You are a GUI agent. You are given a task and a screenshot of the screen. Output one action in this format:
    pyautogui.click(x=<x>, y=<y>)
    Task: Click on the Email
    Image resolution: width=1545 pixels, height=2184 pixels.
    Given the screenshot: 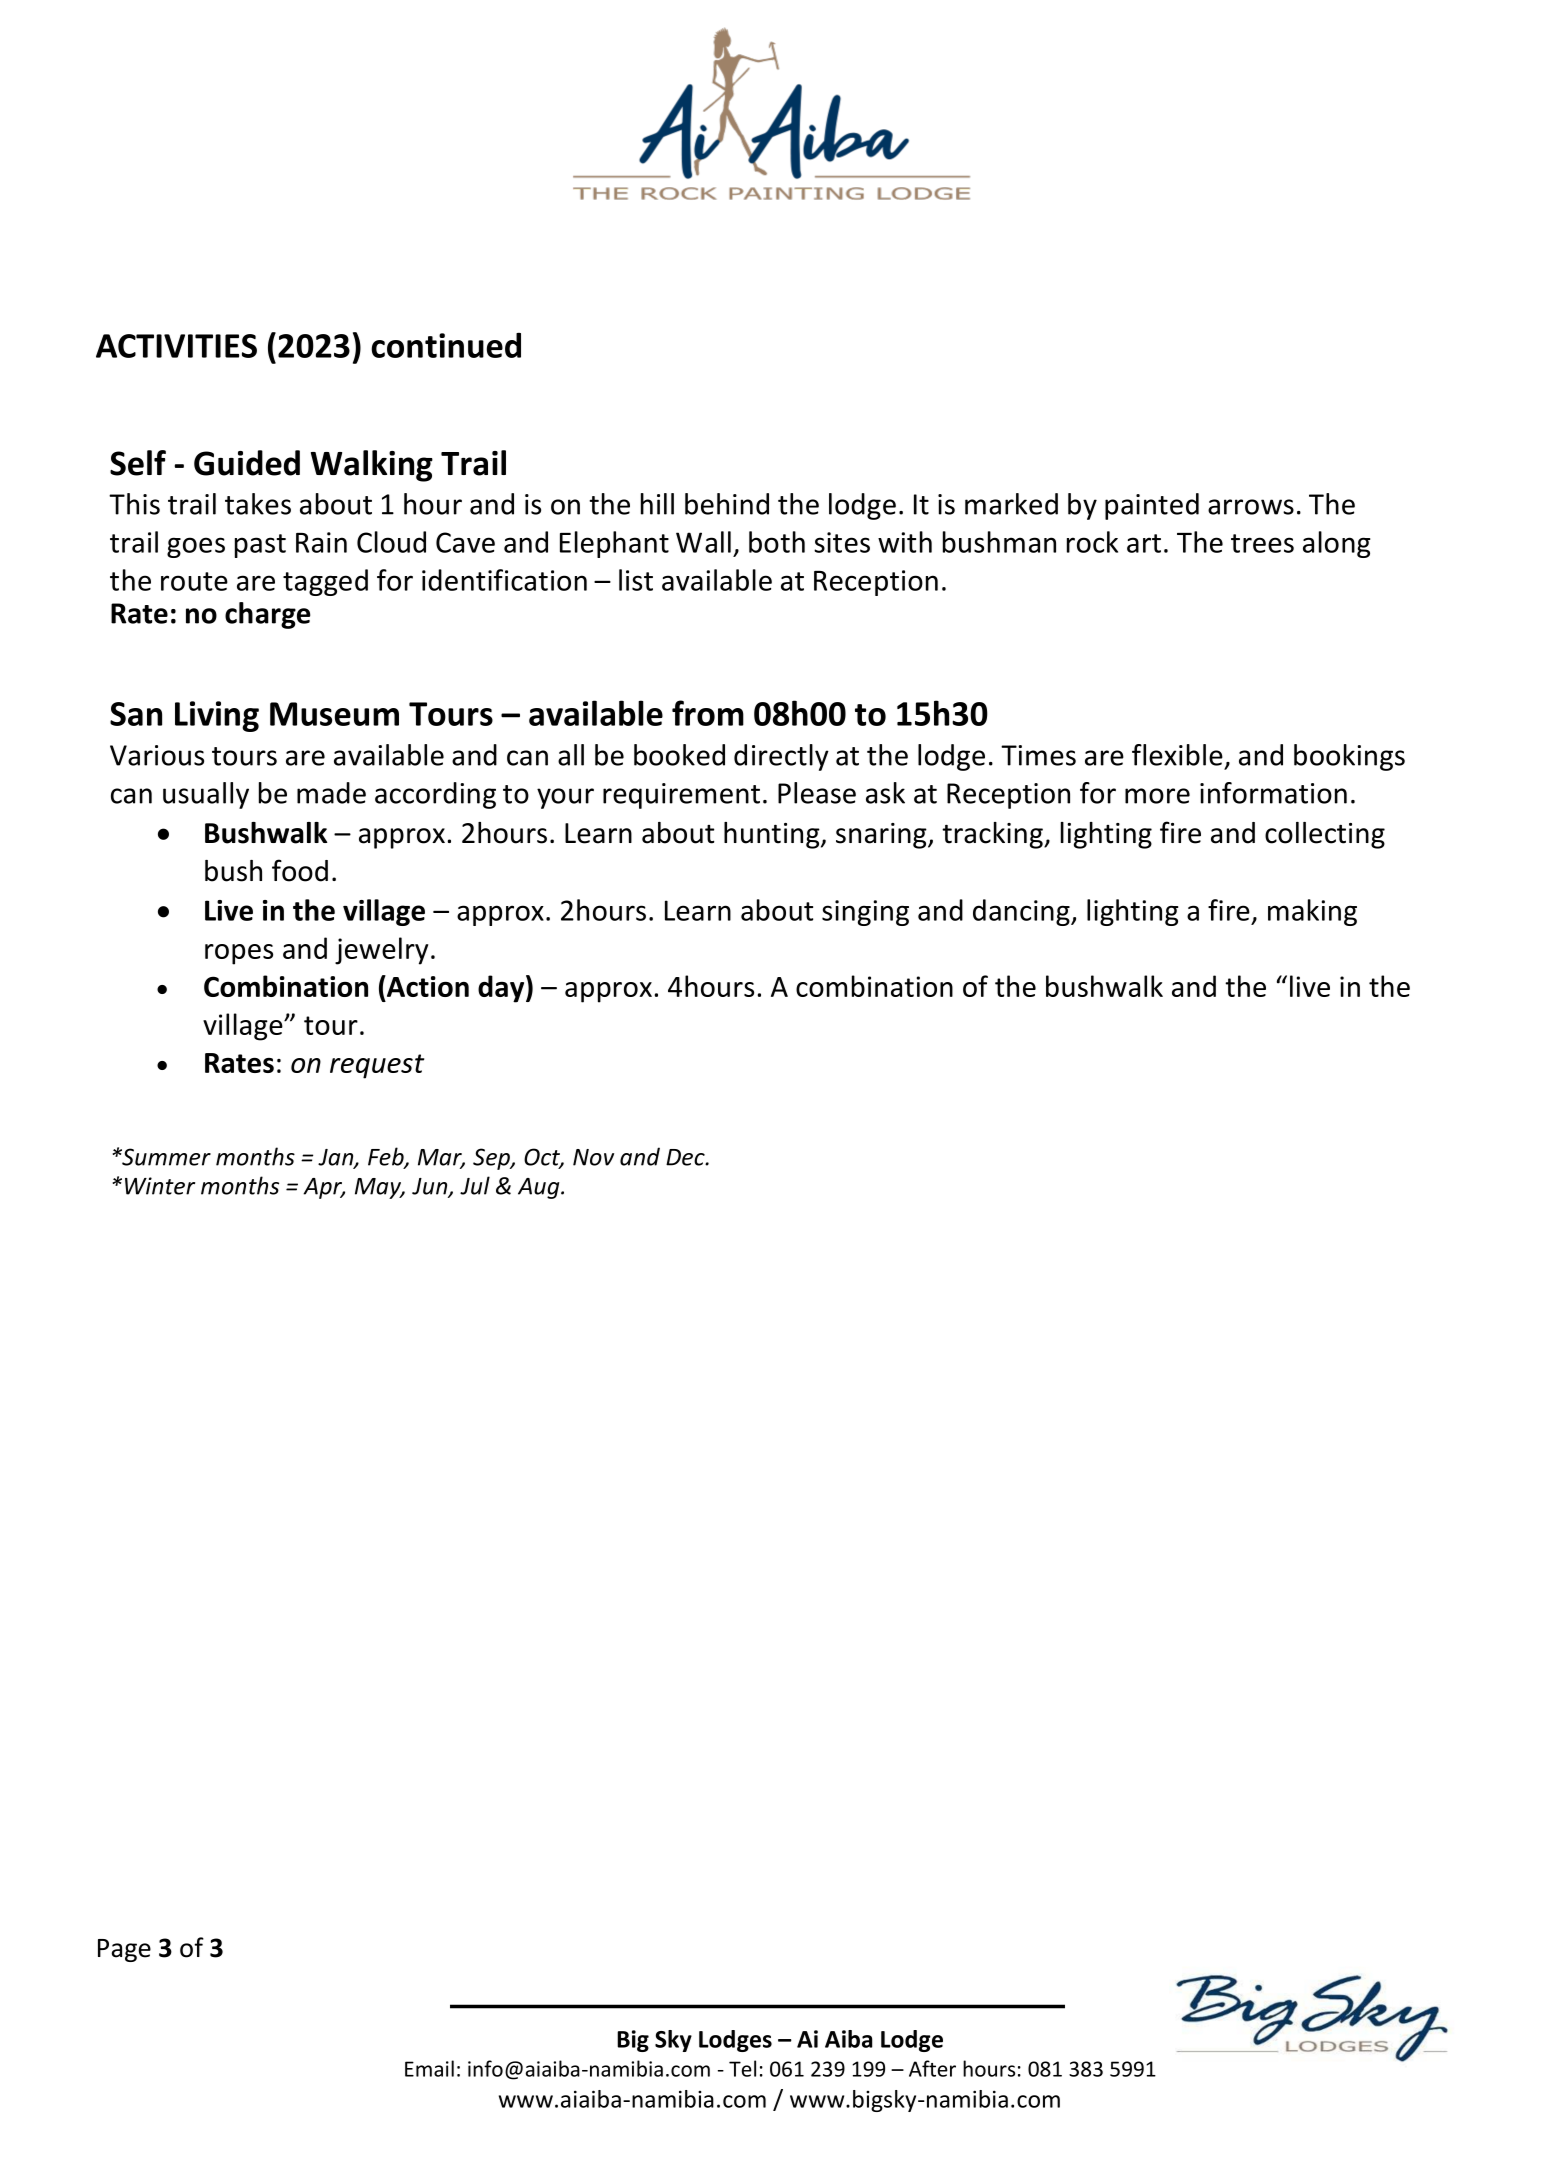 What is the action you would take?
    pyautogui.click(x=429, y=2068)
